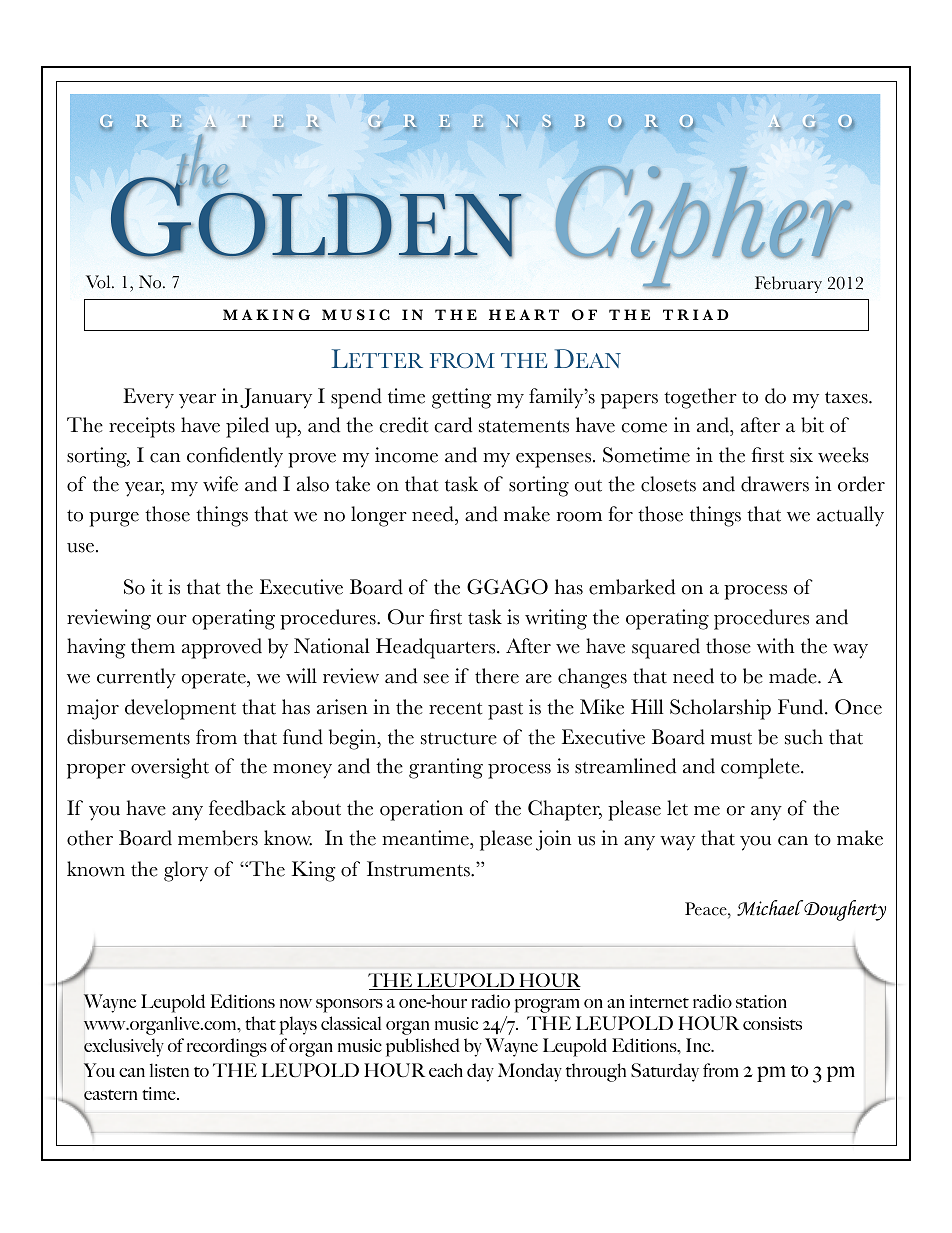 The height and width of the screenshot is (1233, 952). Describe the element at coordinates (775, 646) in the screenshot. I see `with` at that location.
